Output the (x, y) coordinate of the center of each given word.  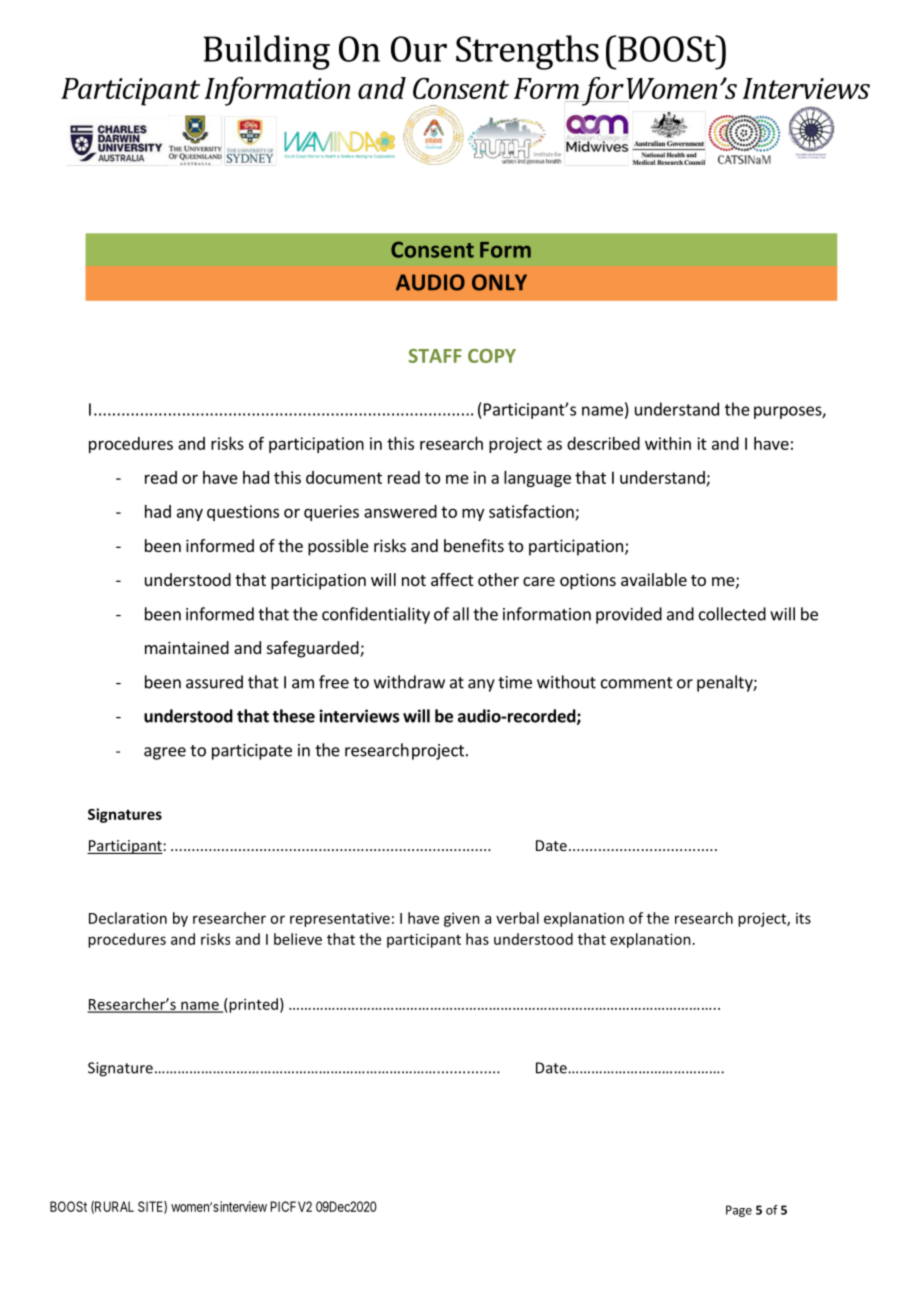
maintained (187, 647)
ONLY (499, 282)
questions (243, 513)
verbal (517, 918)
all (461, 614)
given (462, 919)
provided (629, 615)
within (668, 443)
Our (419, 49)
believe (298, 939)
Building (267, 52)
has (477, 939)
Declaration (128, 918)
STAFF (435, 356)
